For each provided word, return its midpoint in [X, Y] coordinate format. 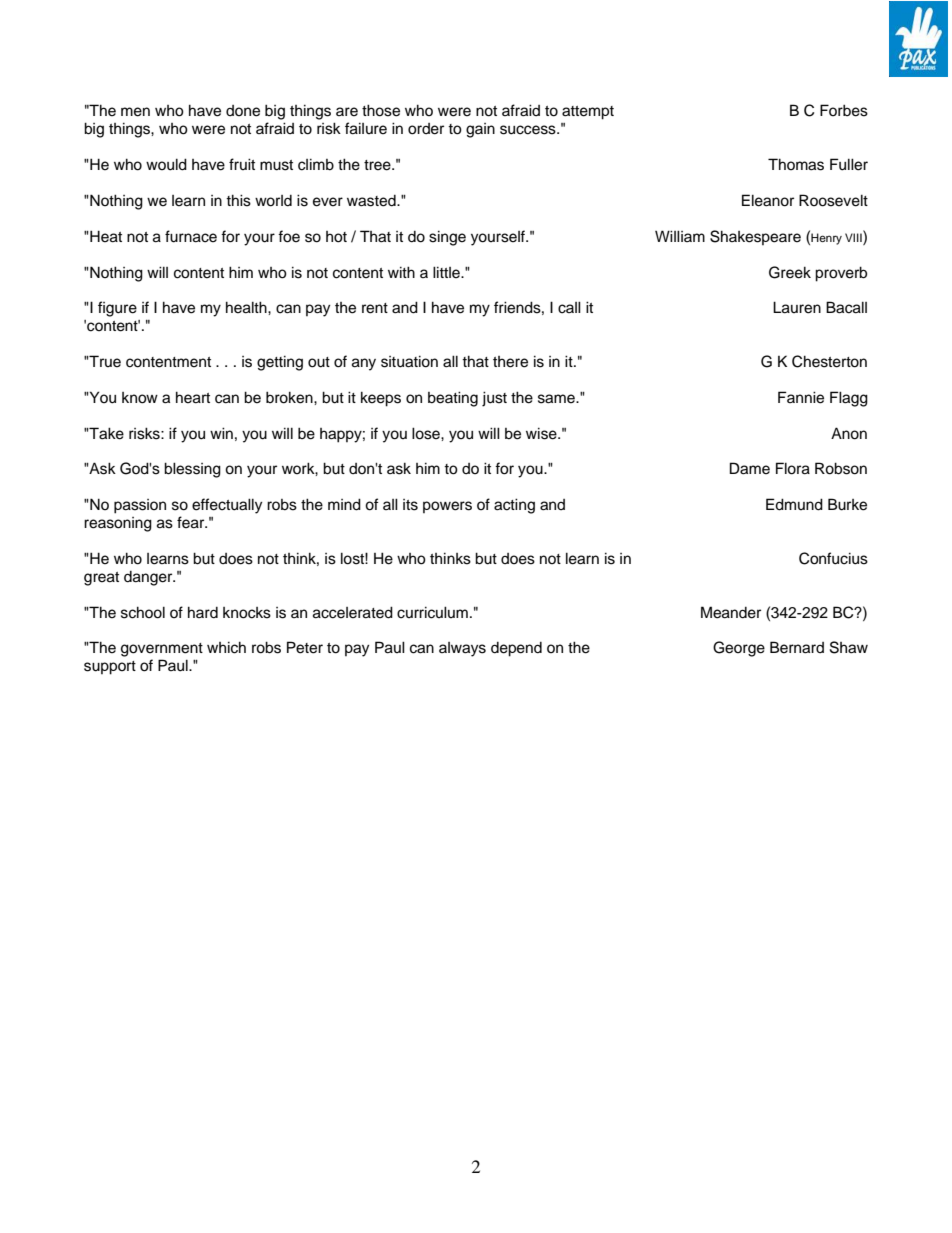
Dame [750, 468]
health [247, 307]
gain [480, 130]
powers [447, 507]
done [243, 111]
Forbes [844, 110]
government [162, 650]
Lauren [797, 307]
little [447, 272]
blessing [192, 470]
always [462, 649]
